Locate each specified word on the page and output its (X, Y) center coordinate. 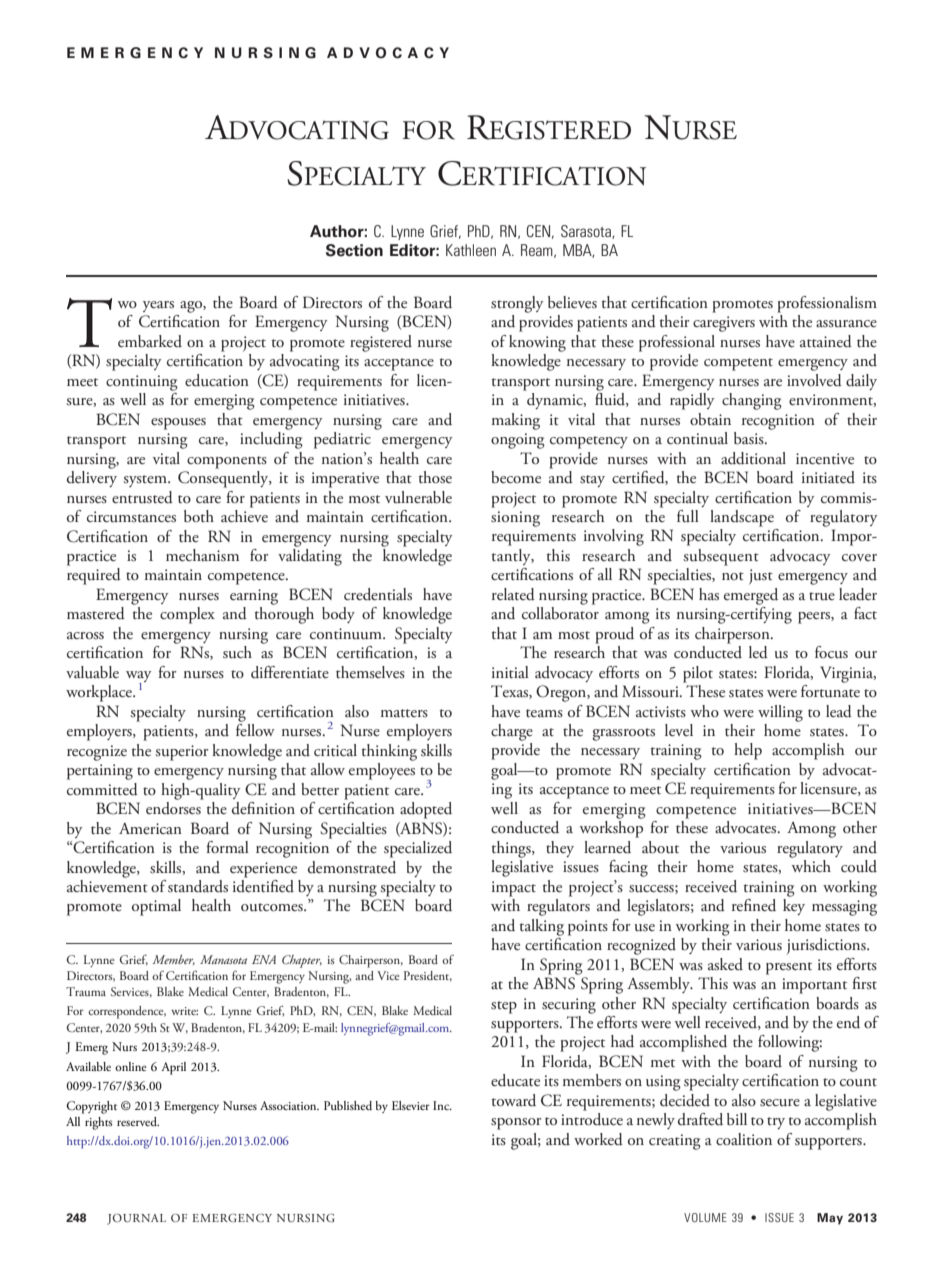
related (513, 594)
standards (198, 886)
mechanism (202, 555)
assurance (846, 324)
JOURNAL (136, 1219)
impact (514, 889)
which (811, 866)
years (158, 306)
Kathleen (471, 250)
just (761, 577)
